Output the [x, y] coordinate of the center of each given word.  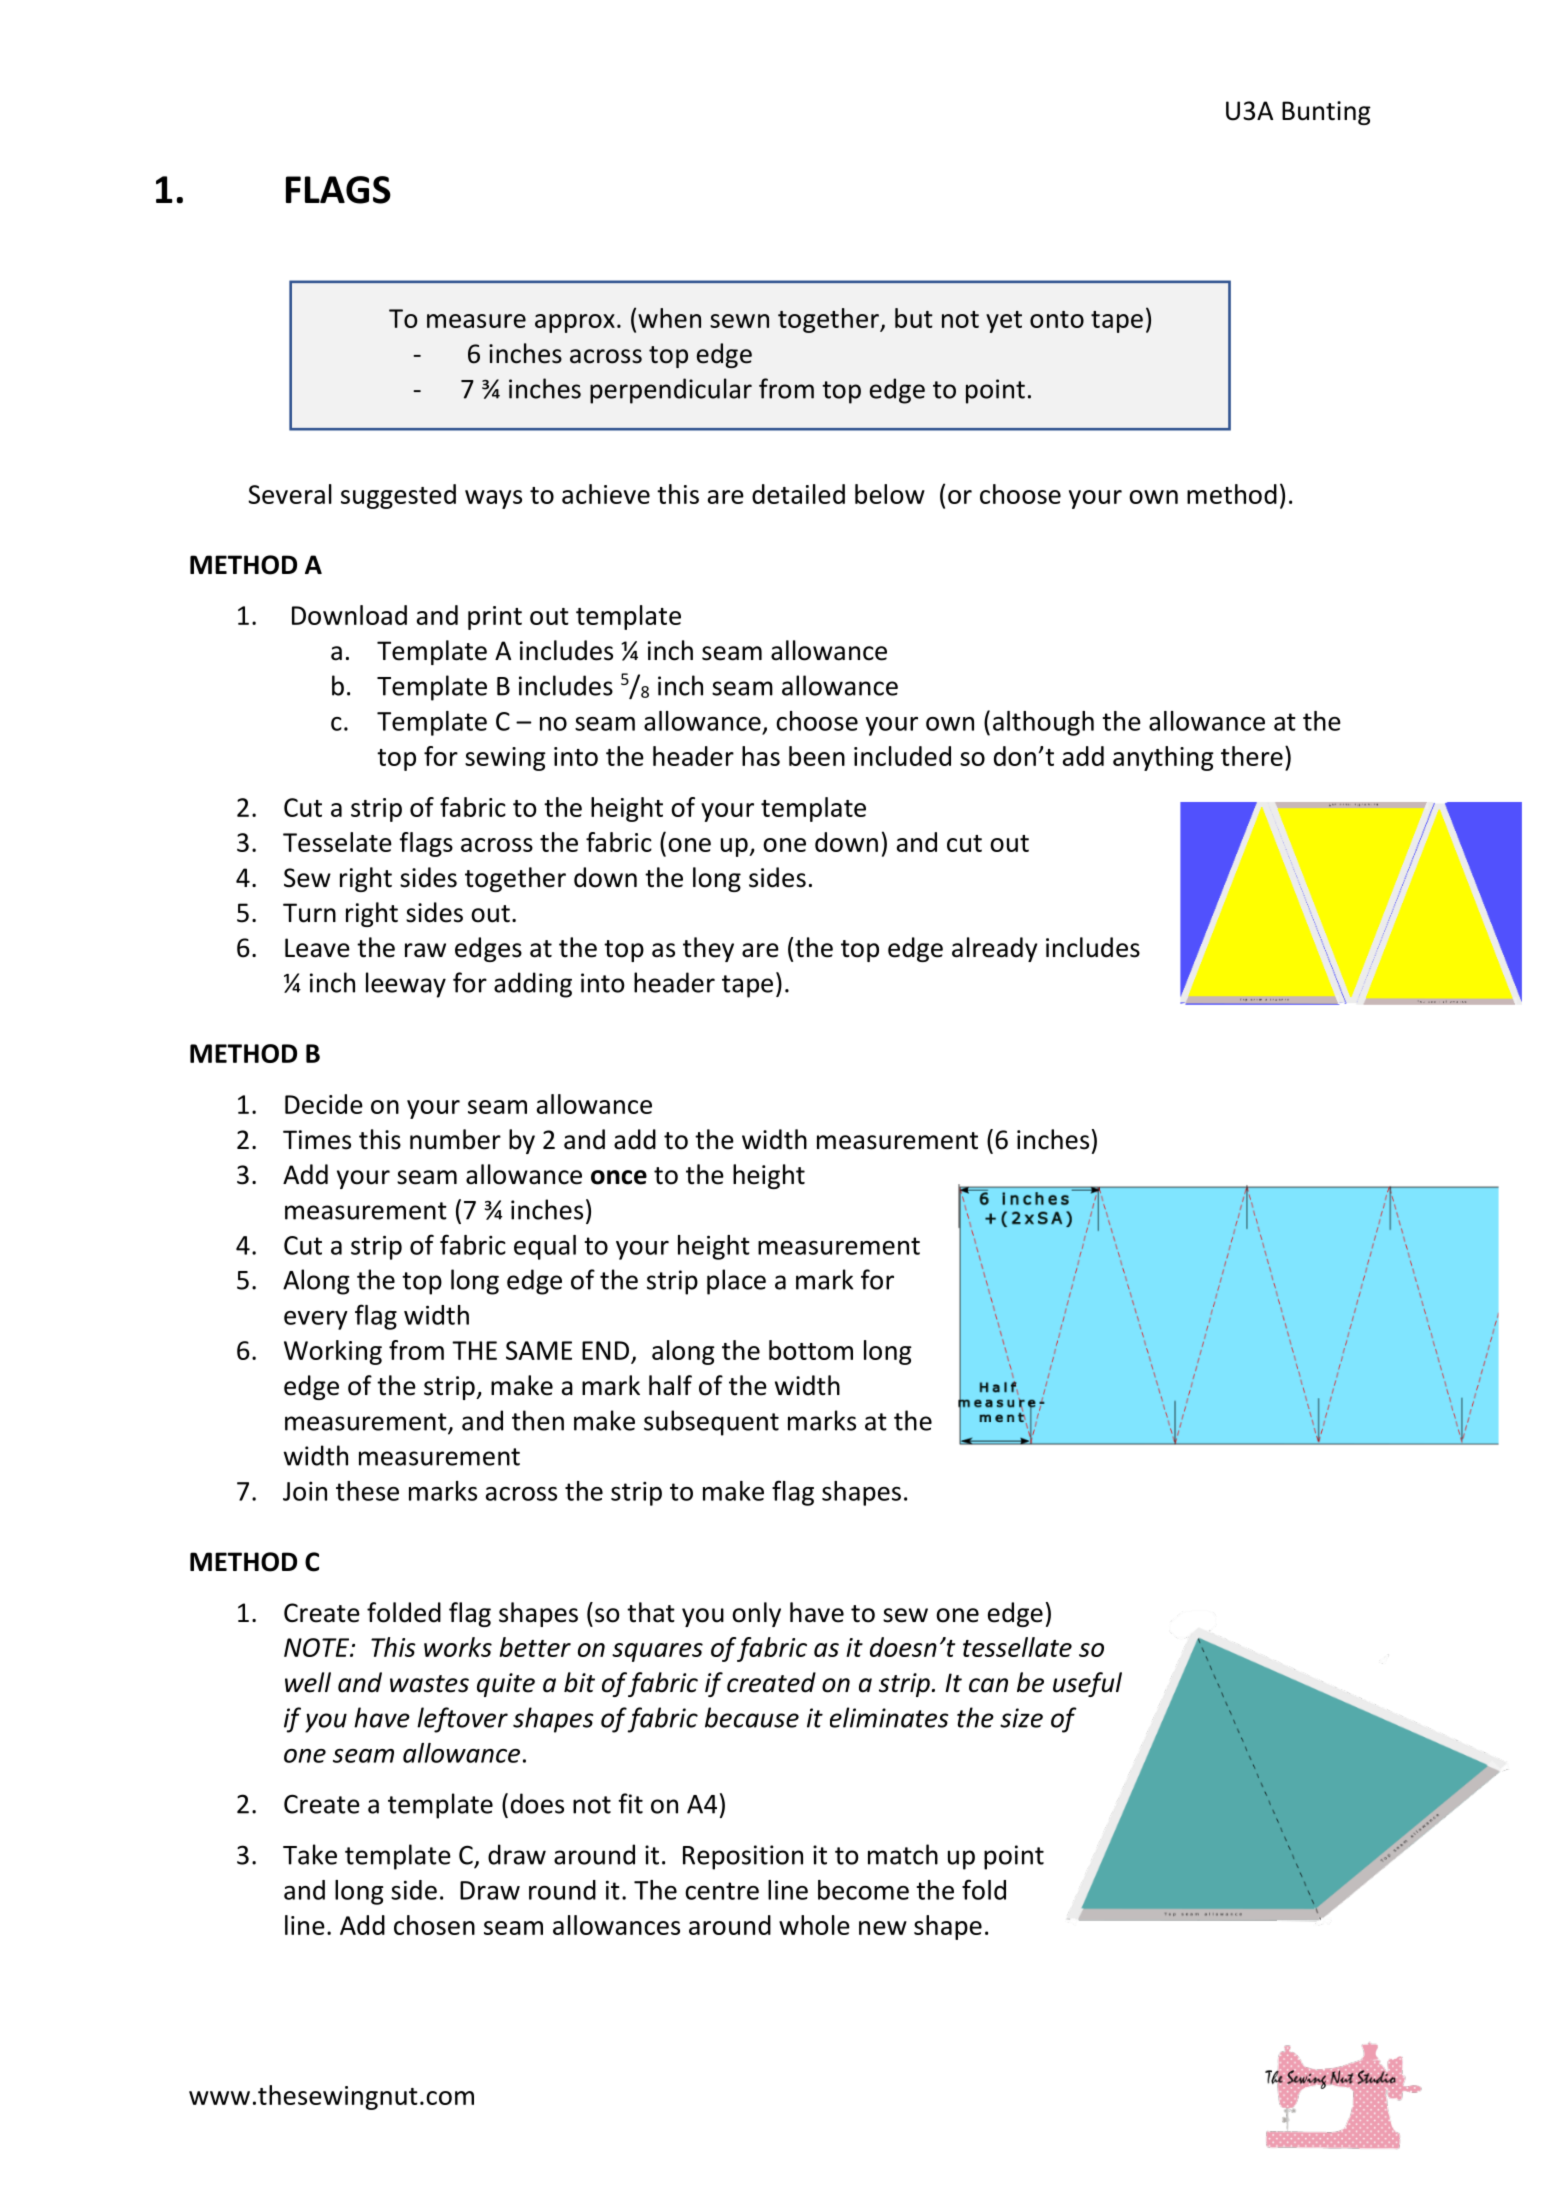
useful [1087, 1684]
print [495, 618]
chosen [434, 1925]
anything [1163, 758]
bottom [811, 1350]
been [817, 756]
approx [575, 323]
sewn [739, 321]
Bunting [1326, 113]
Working [333, 1352]
